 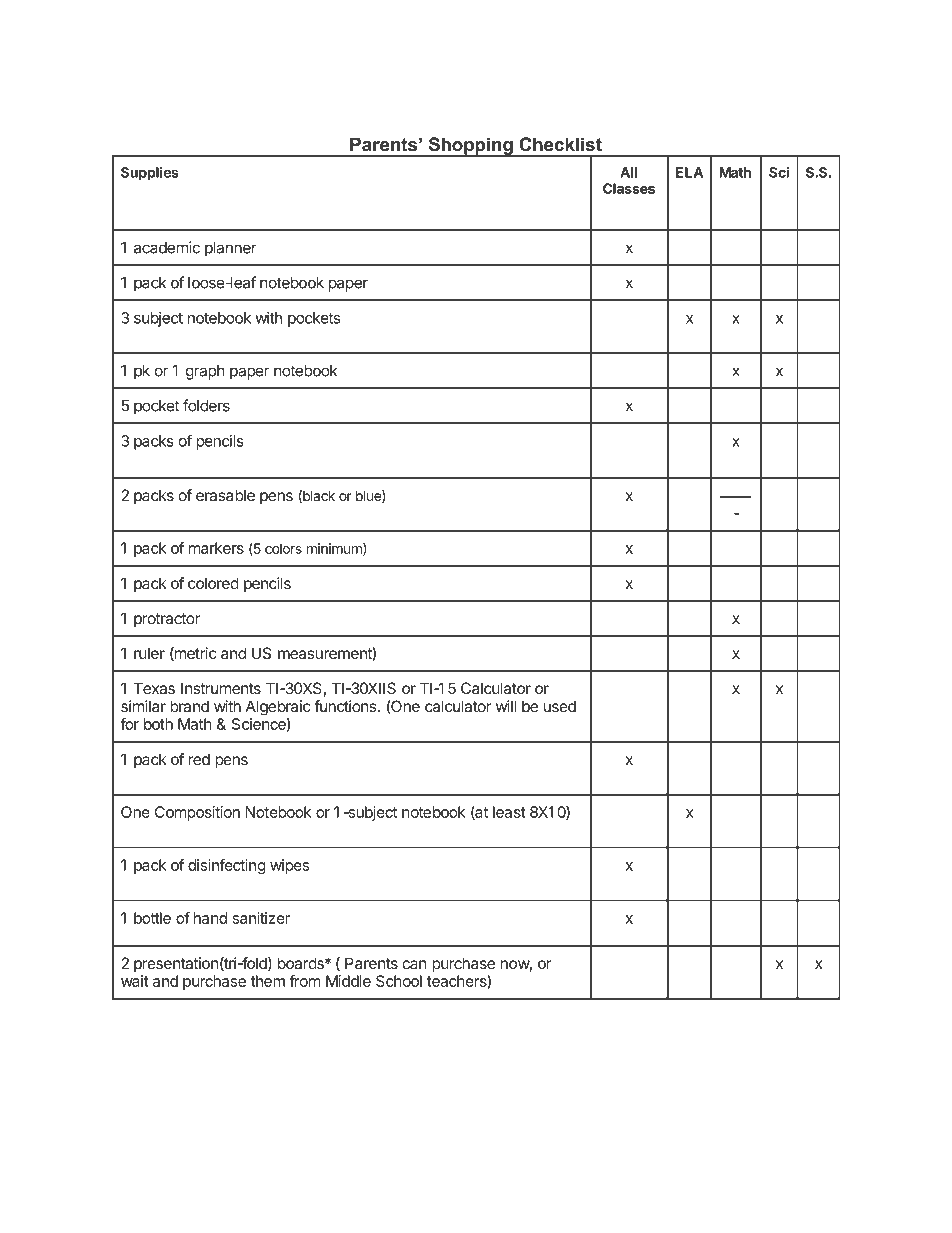 I want to click on used, so click(x=560, y=706).
